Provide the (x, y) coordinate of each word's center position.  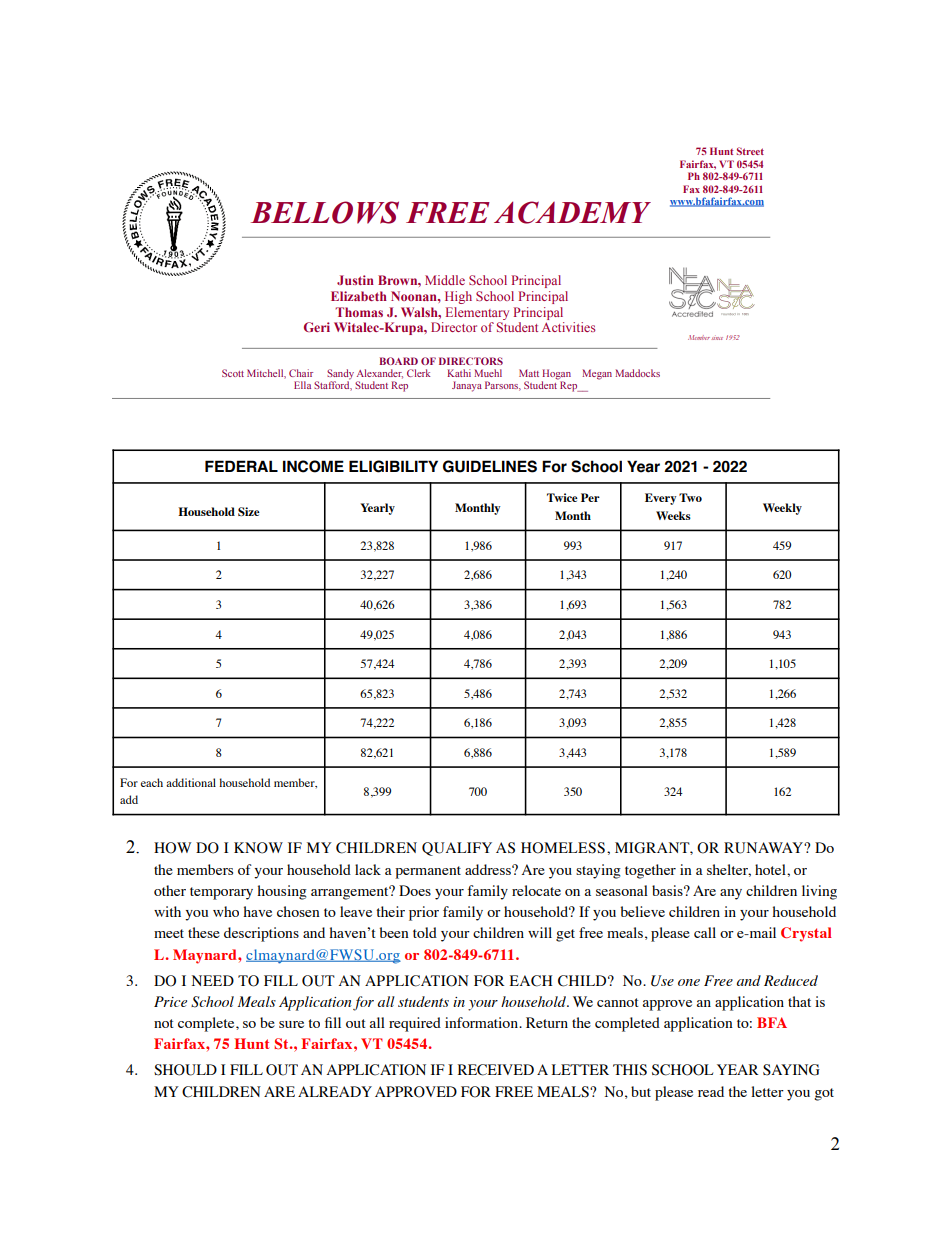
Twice (562, 497)
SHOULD (185, 1070)
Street (750, 151)
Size (249, 511)
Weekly (782, 509)
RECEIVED (496, 1070)
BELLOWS (325, 212)
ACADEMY (572, 212)
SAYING (791, 1070)
